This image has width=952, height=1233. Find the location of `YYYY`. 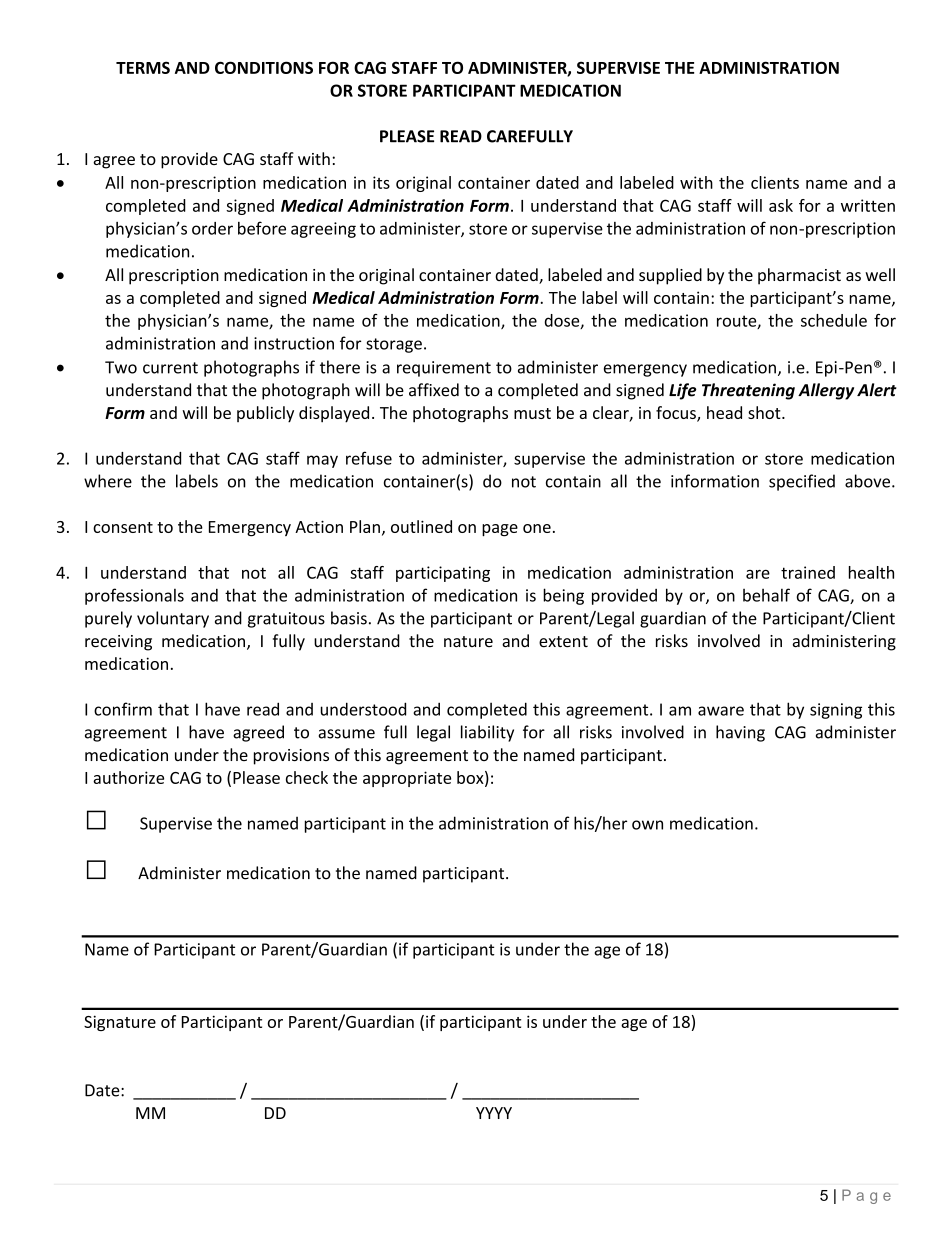

YYYY is located at coordinates (494, 1113).
